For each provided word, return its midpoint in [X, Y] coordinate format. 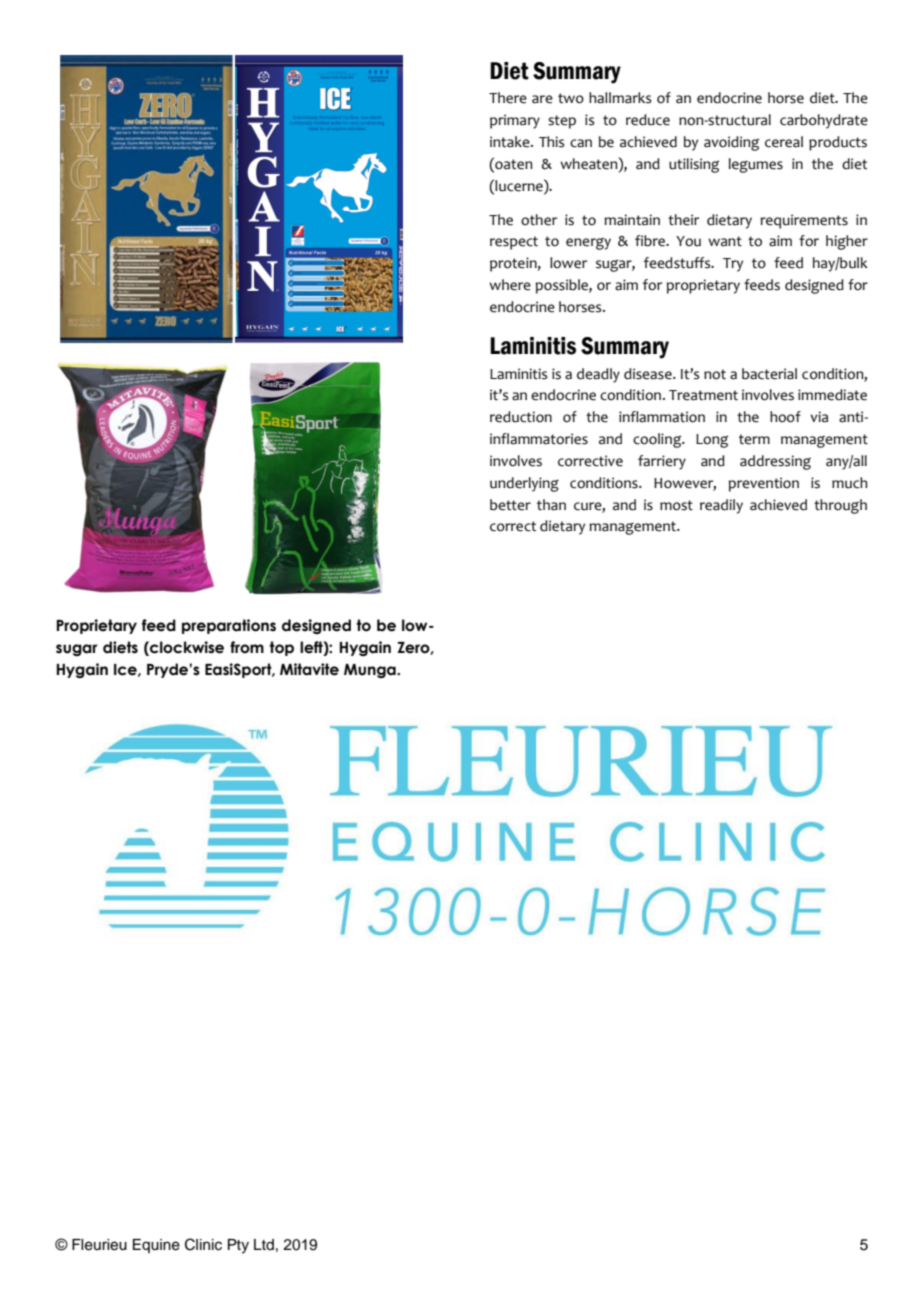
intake [511, 142]
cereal [784, 142]
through [840, 506]
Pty [238, 1246]
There [508, 98]
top [281, 648]
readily [721, 506]
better [510, 505]
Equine [156, 1246]
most [676, 505]
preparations [229, 626]
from [247, 647]
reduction [521, 417]
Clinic [203, 1244]
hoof [785, 417]
